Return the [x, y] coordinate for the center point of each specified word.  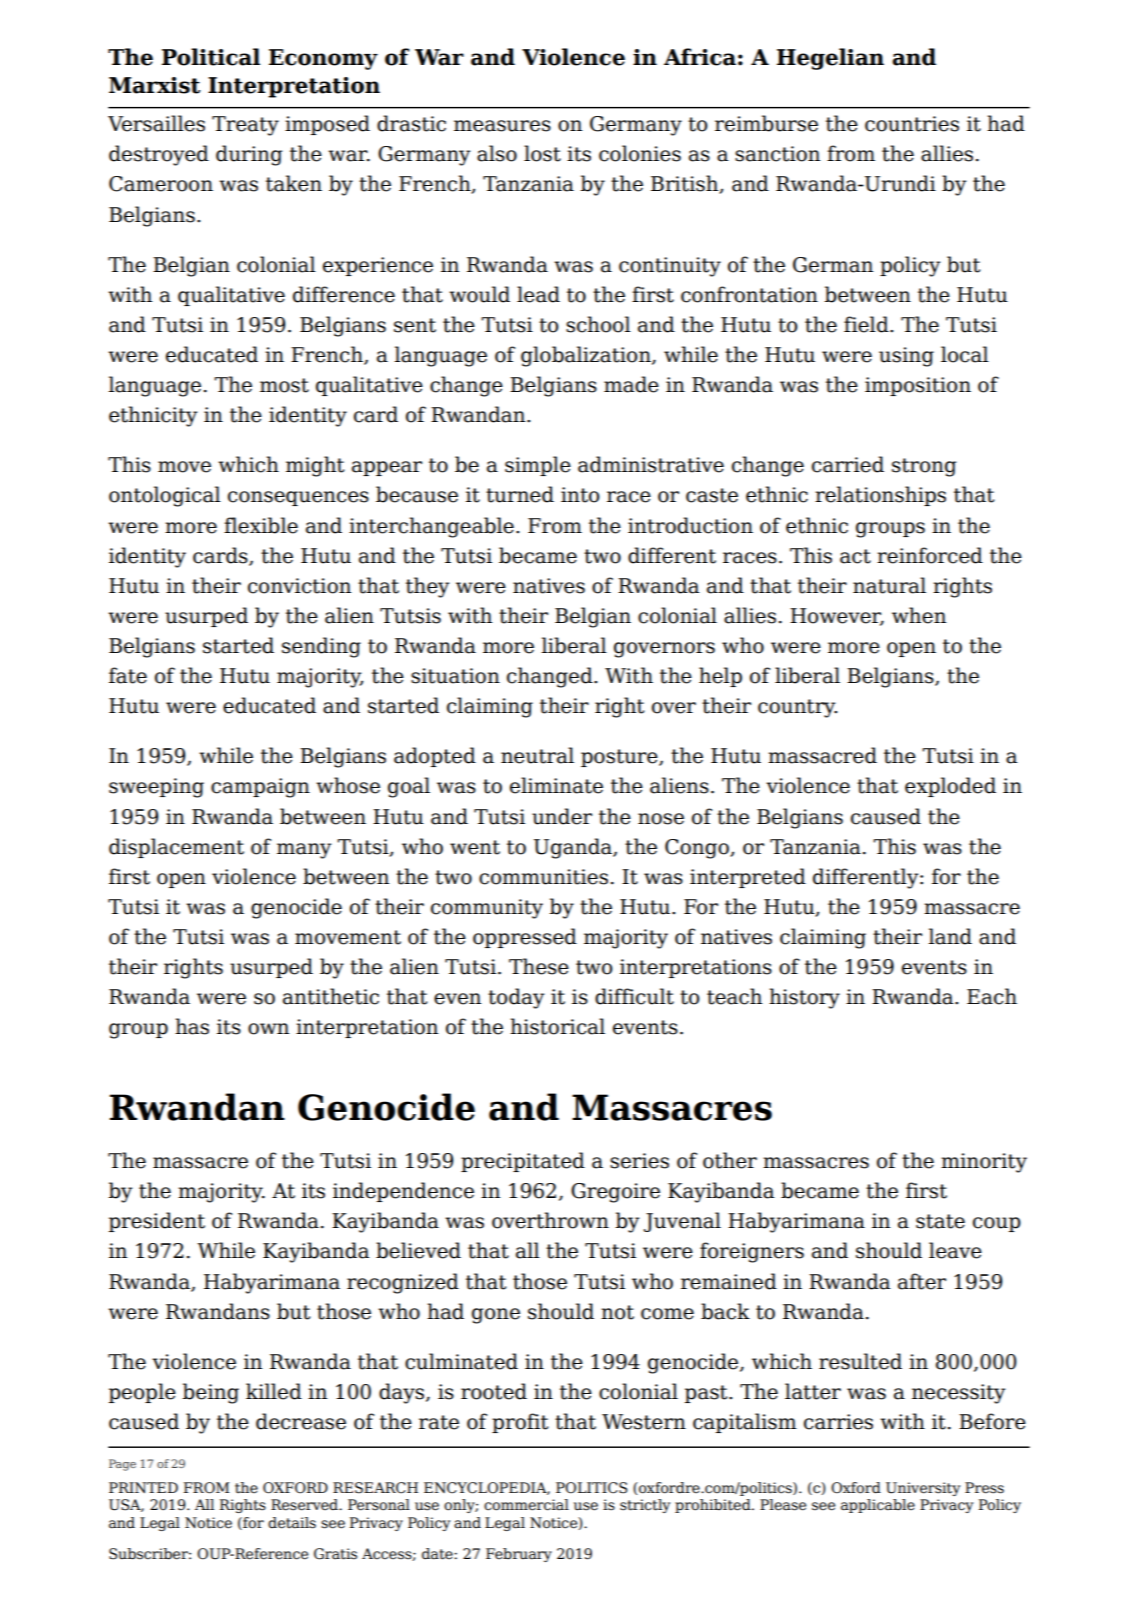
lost [542, 153]
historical [557, 1026]
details [292, 1523]
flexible [261, 525]
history [804, 998]
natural [889, 585]
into [580, 495]
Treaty [245, 126]
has [192, 1026]
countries [912, 124]
